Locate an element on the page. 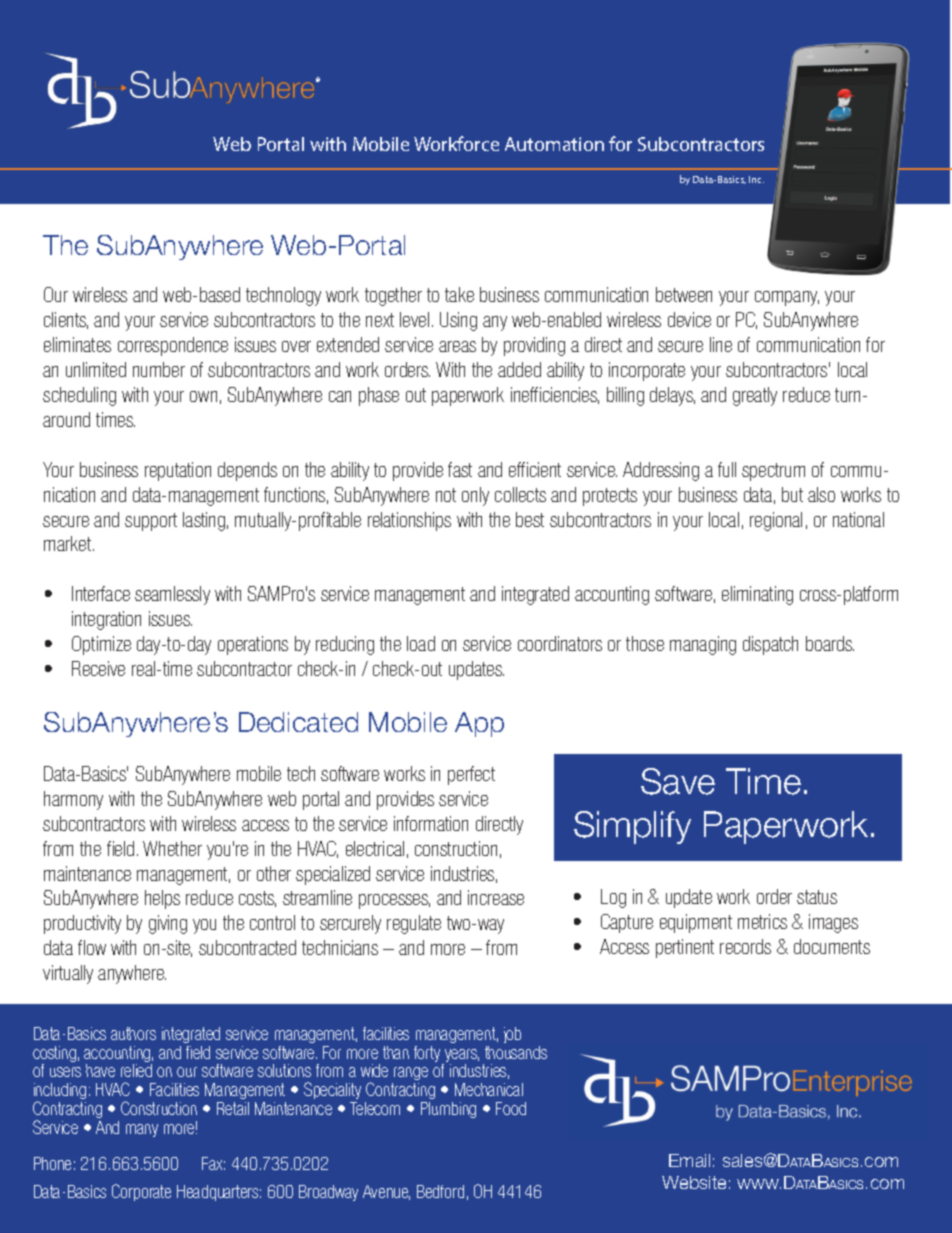 Image resolution: width=952 pixels, height=1233 pixels. Automation is located at coordinates (554, 144).
